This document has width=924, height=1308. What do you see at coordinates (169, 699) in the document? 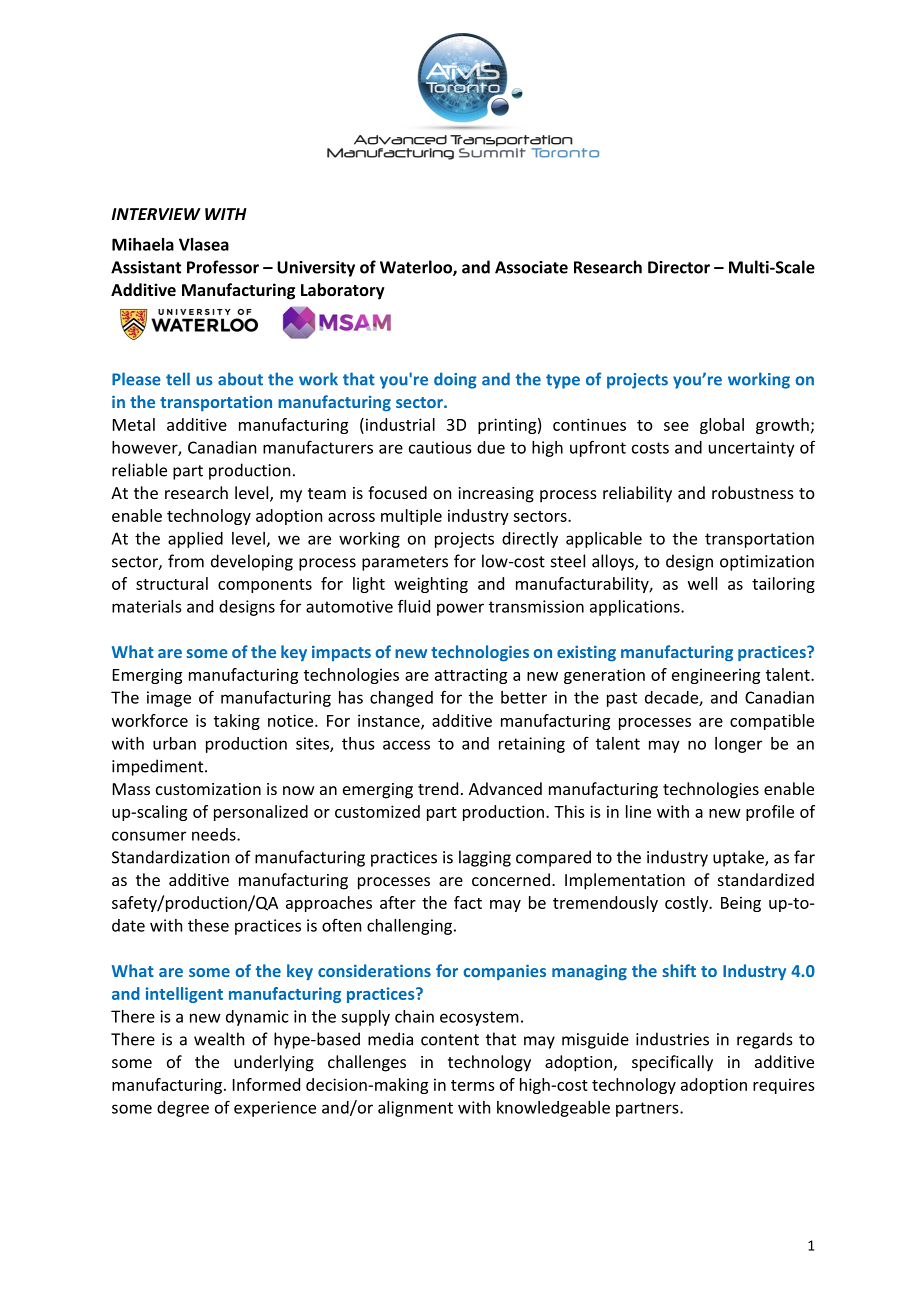
I see `image` at bounding box center [169, 699].
